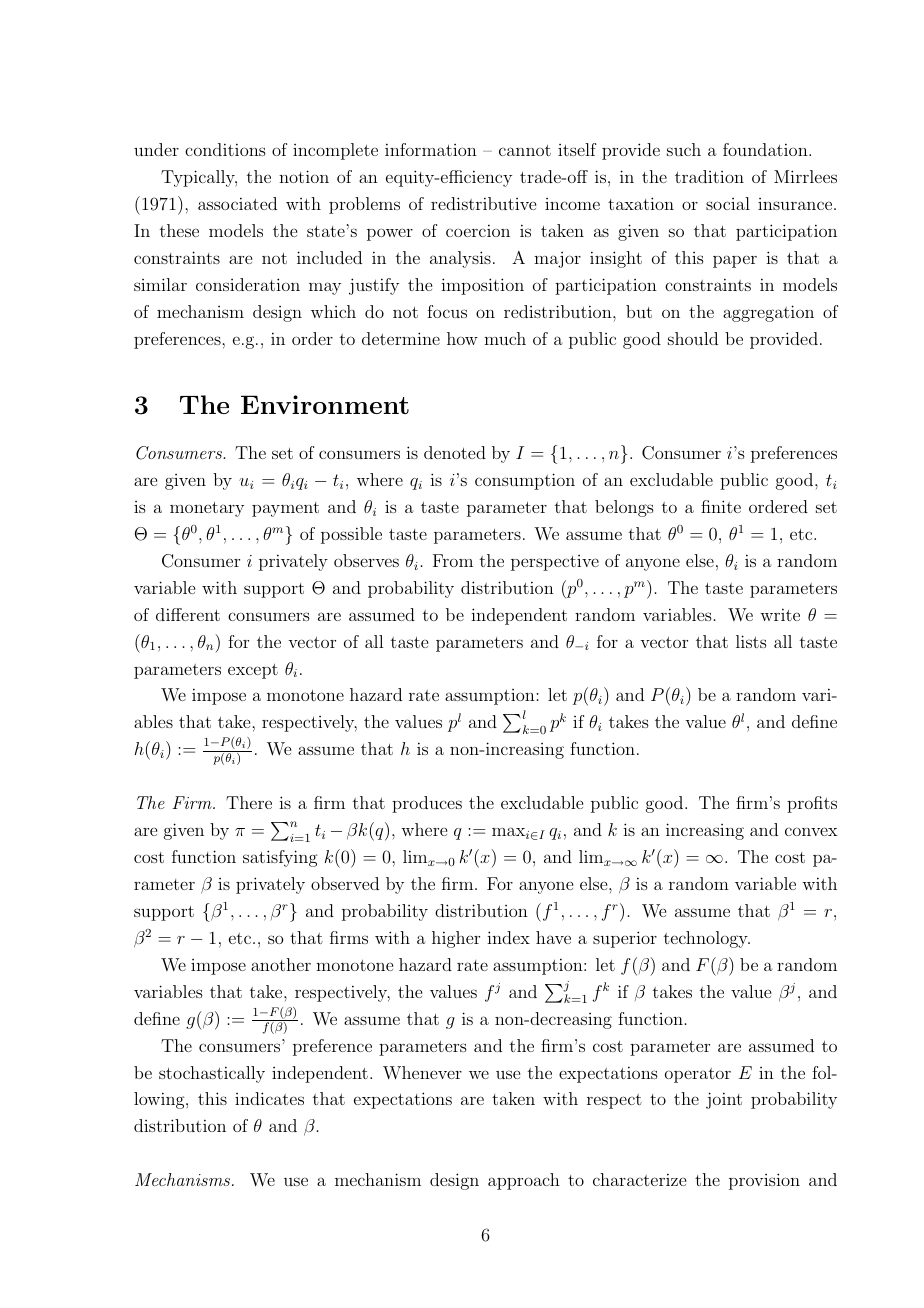  Describe the element at coordinates (483, 203) in the screenshot. I see `redistributive` at that location.
